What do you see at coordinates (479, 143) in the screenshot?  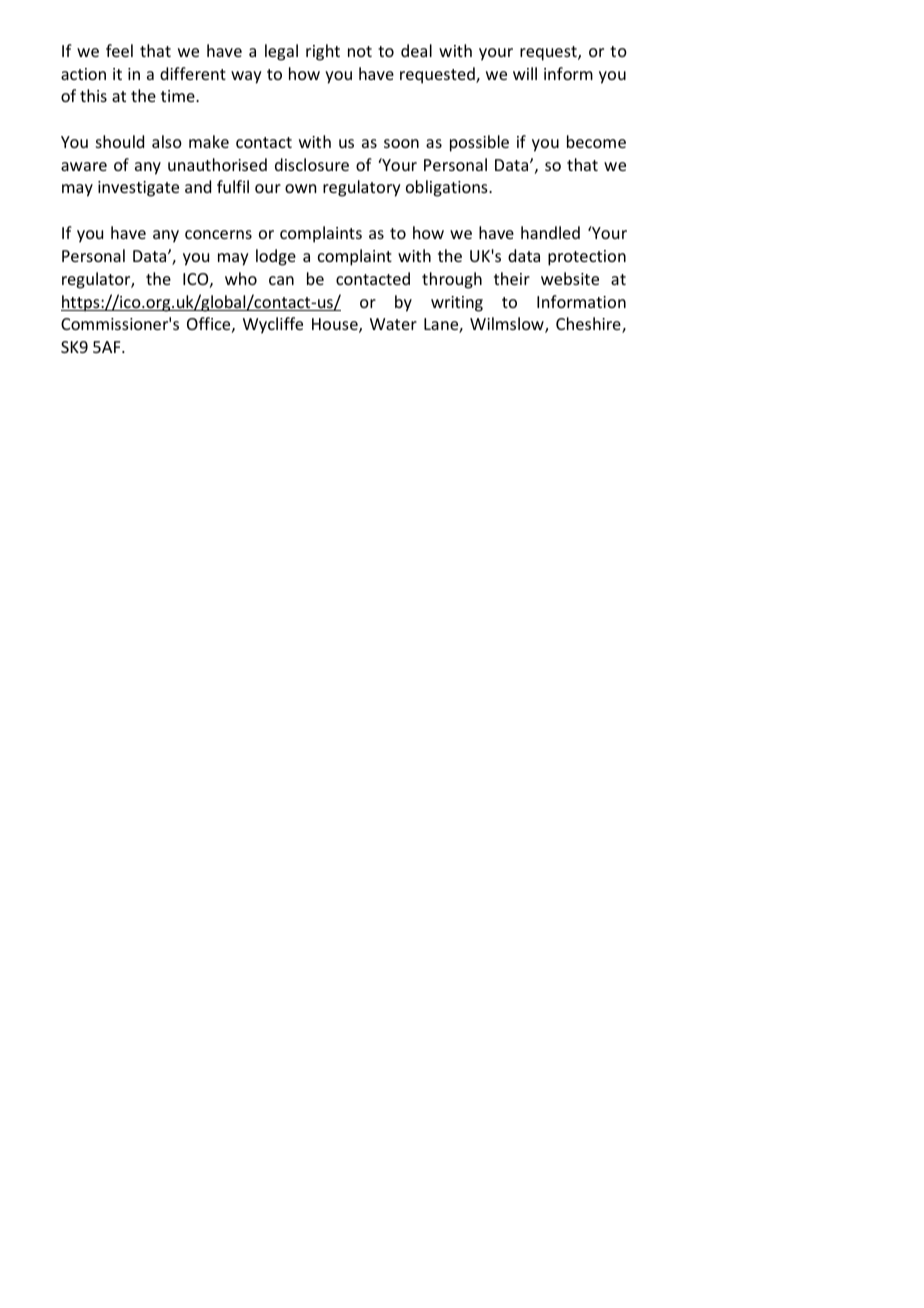 I see `possible` at bounding box center [479, 143].
